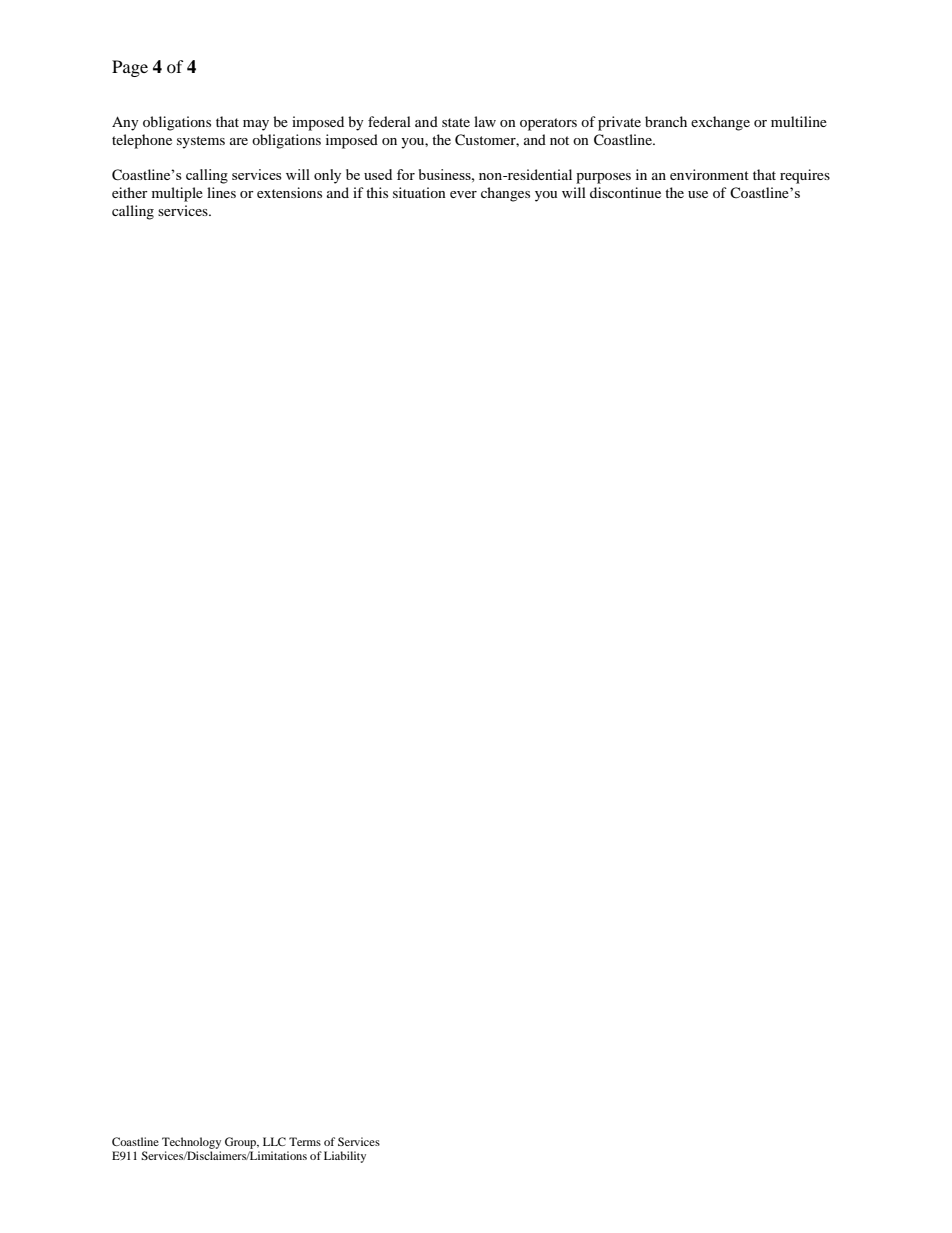 The height and width of the page is (1233, 952). I want to click on ever, so click(463, 194).
